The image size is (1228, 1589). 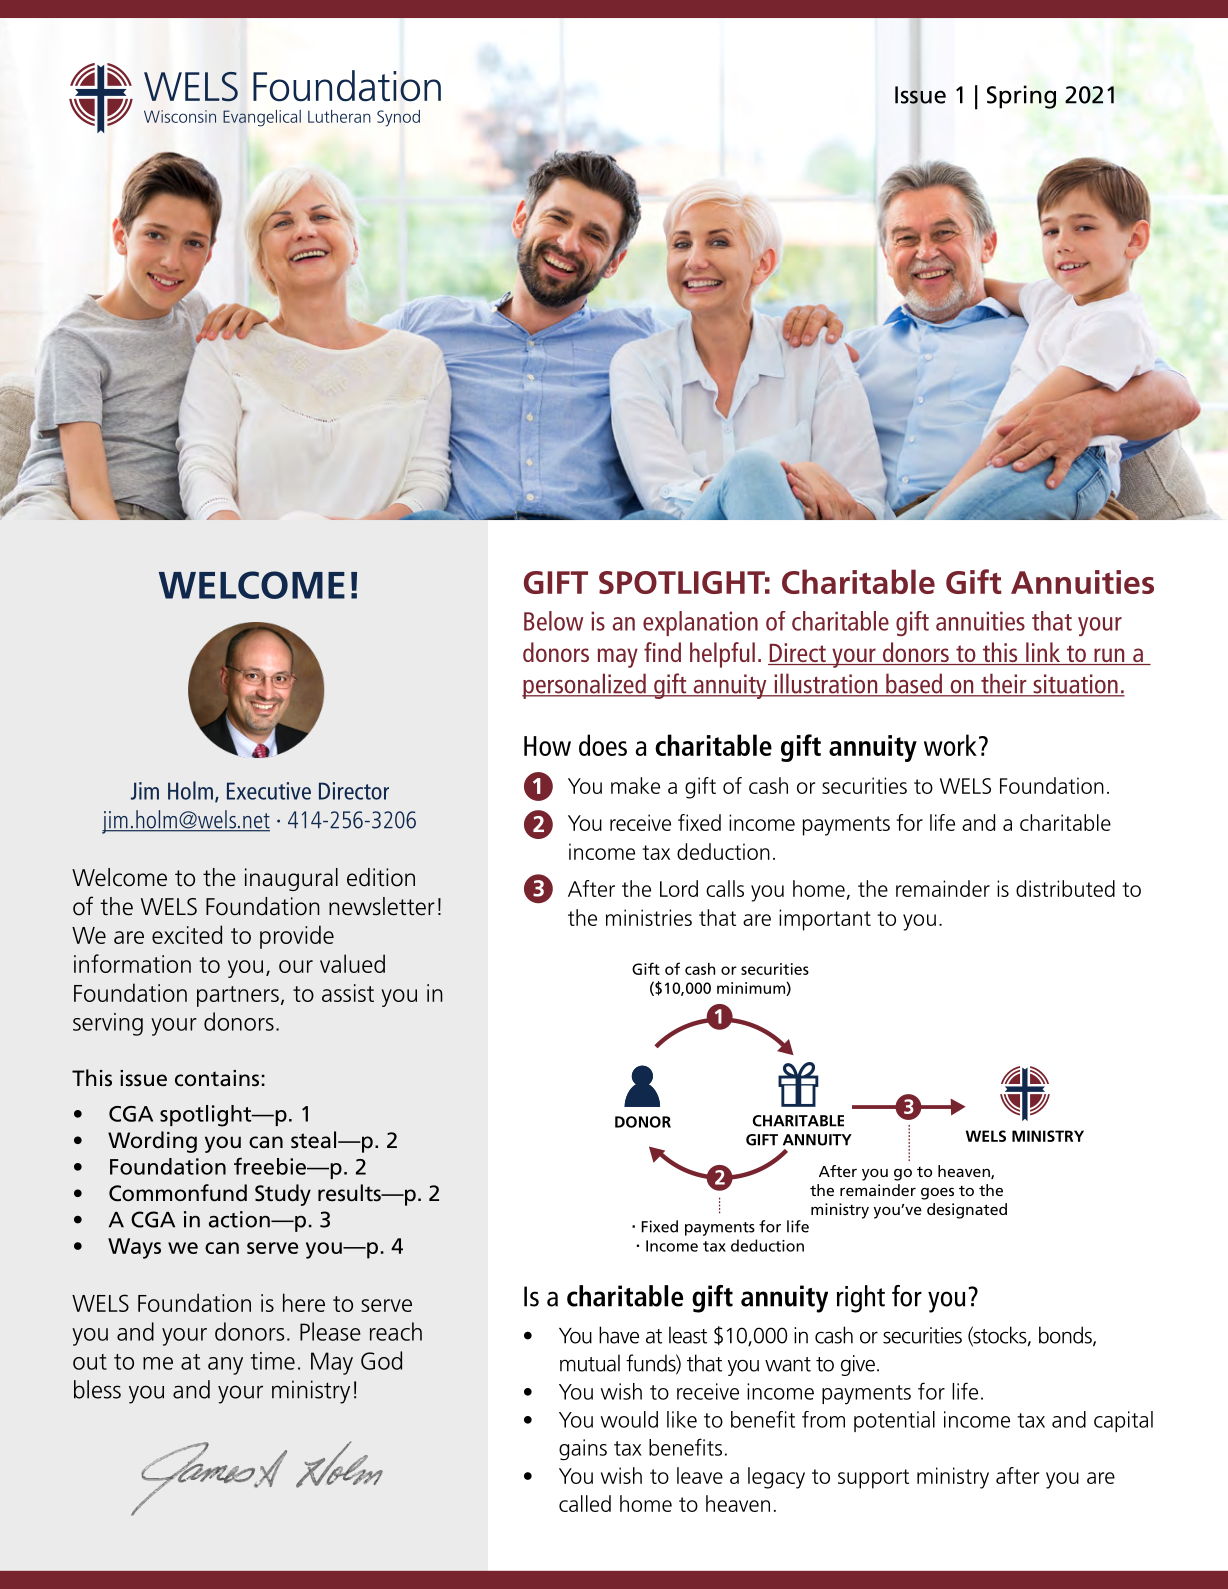 What do you see at coordinates (1043, 652) in the page?
I see `link` at bounding box center [1043, 652].
